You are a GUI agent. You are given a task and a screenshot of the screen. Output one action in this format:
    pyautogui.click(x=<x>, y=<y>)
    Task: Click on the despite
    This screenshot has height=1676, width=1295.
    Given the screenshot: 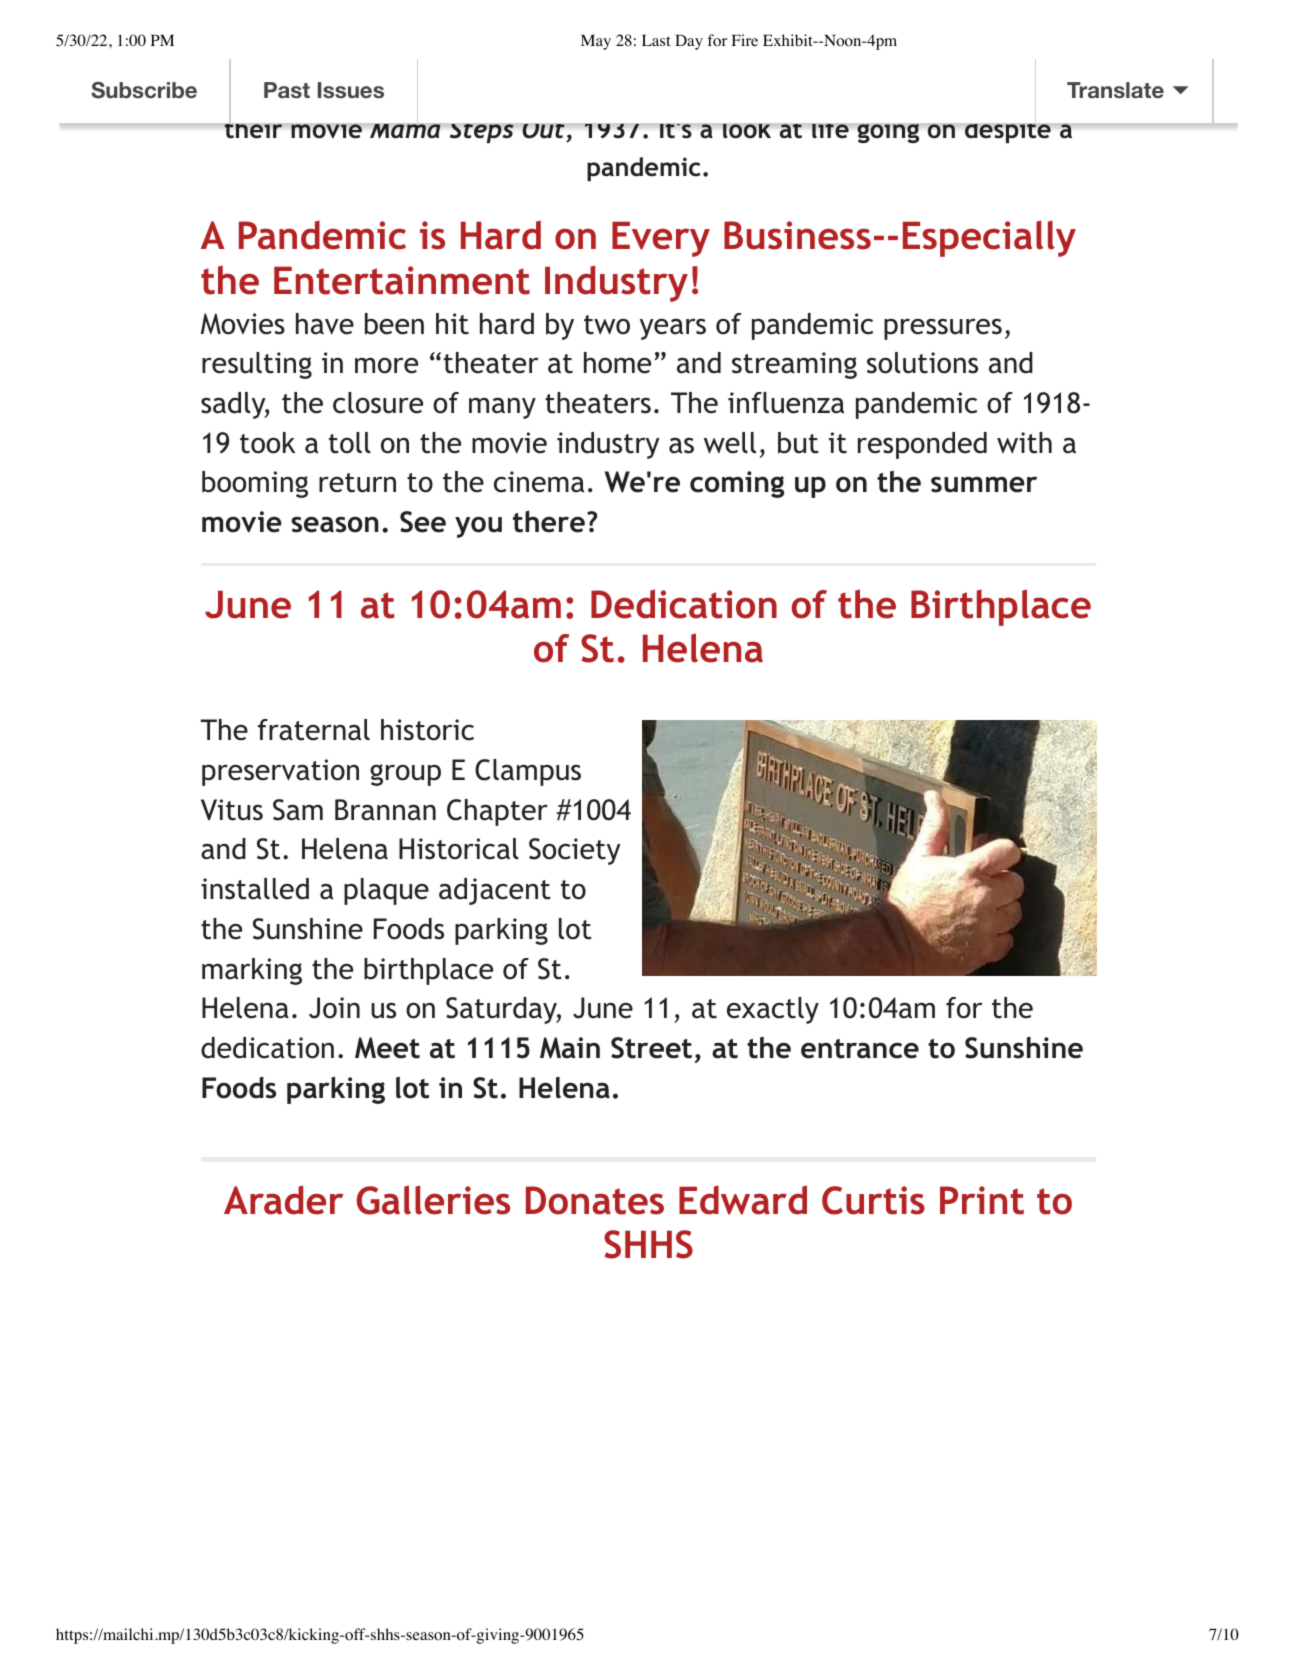 What is the action you would take?
    pyautogui.click(x=1007, y=130)
